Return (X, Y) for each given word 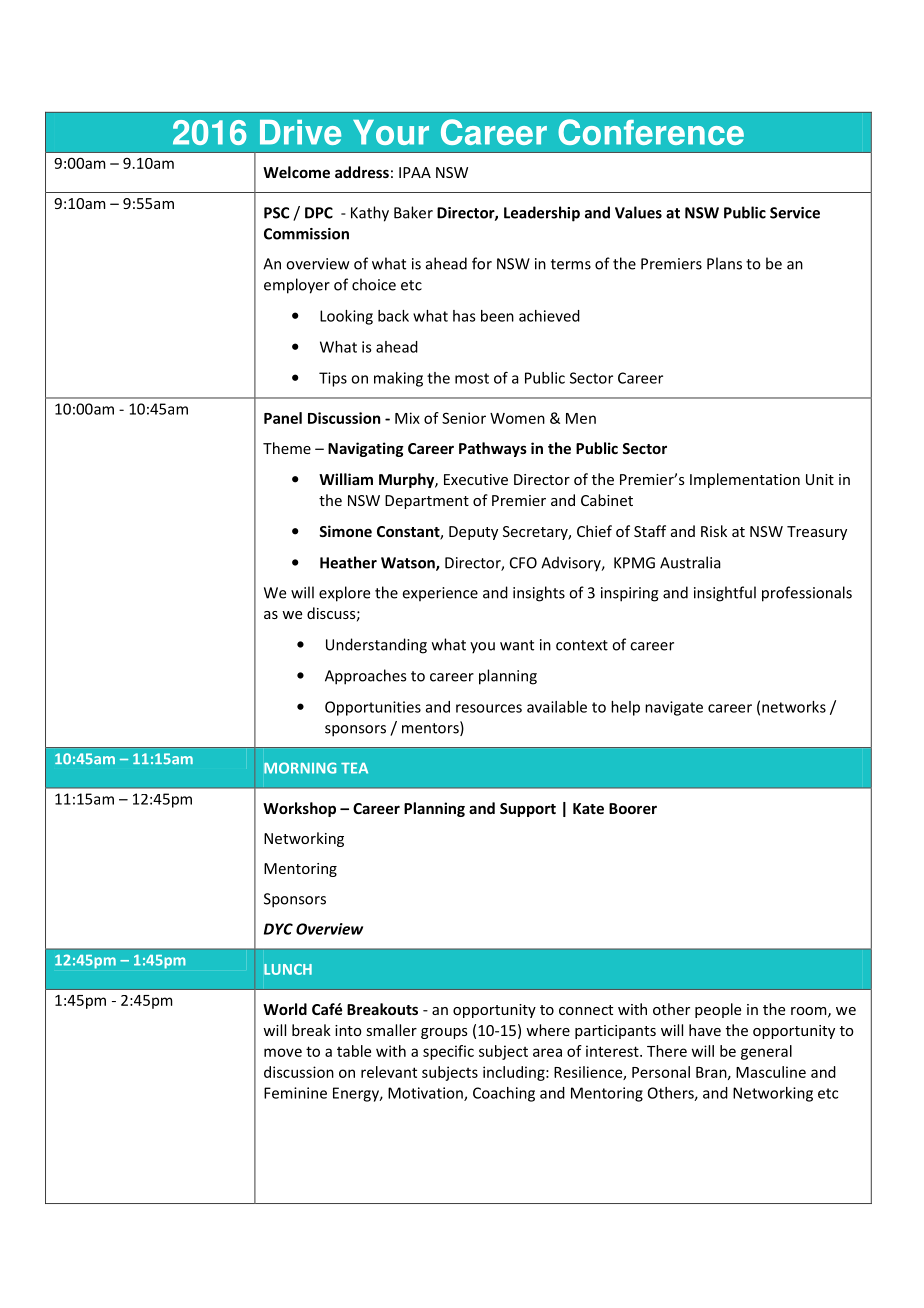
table (354, 1051)
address (362, 172)
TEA (354, 768)
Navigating (366, 449)
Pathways (493, 449)
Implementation (745, 480)
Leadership (542, 214)
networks (794, 707)
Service (795, 213)
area (547, 1052)
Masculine (771, 1072)
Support (528, 810)
